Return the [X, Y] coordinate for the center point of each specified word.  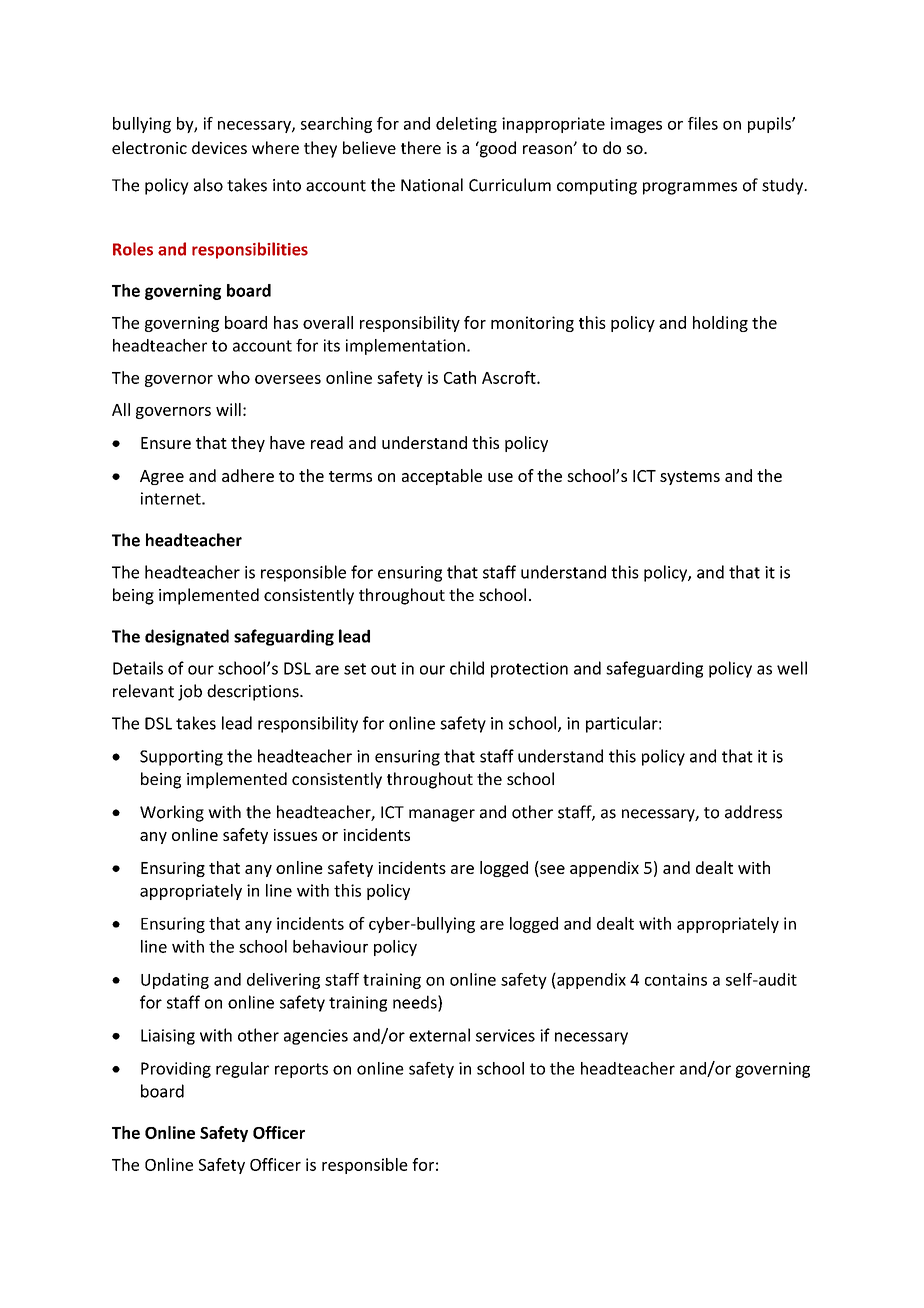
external [439, 1035]
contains [676, 979]
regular [242, 1070]
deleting [466, 125]
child [467, 668]
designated [187, 637]
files [703, 123]
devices [219, 147]
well [792, 668]
